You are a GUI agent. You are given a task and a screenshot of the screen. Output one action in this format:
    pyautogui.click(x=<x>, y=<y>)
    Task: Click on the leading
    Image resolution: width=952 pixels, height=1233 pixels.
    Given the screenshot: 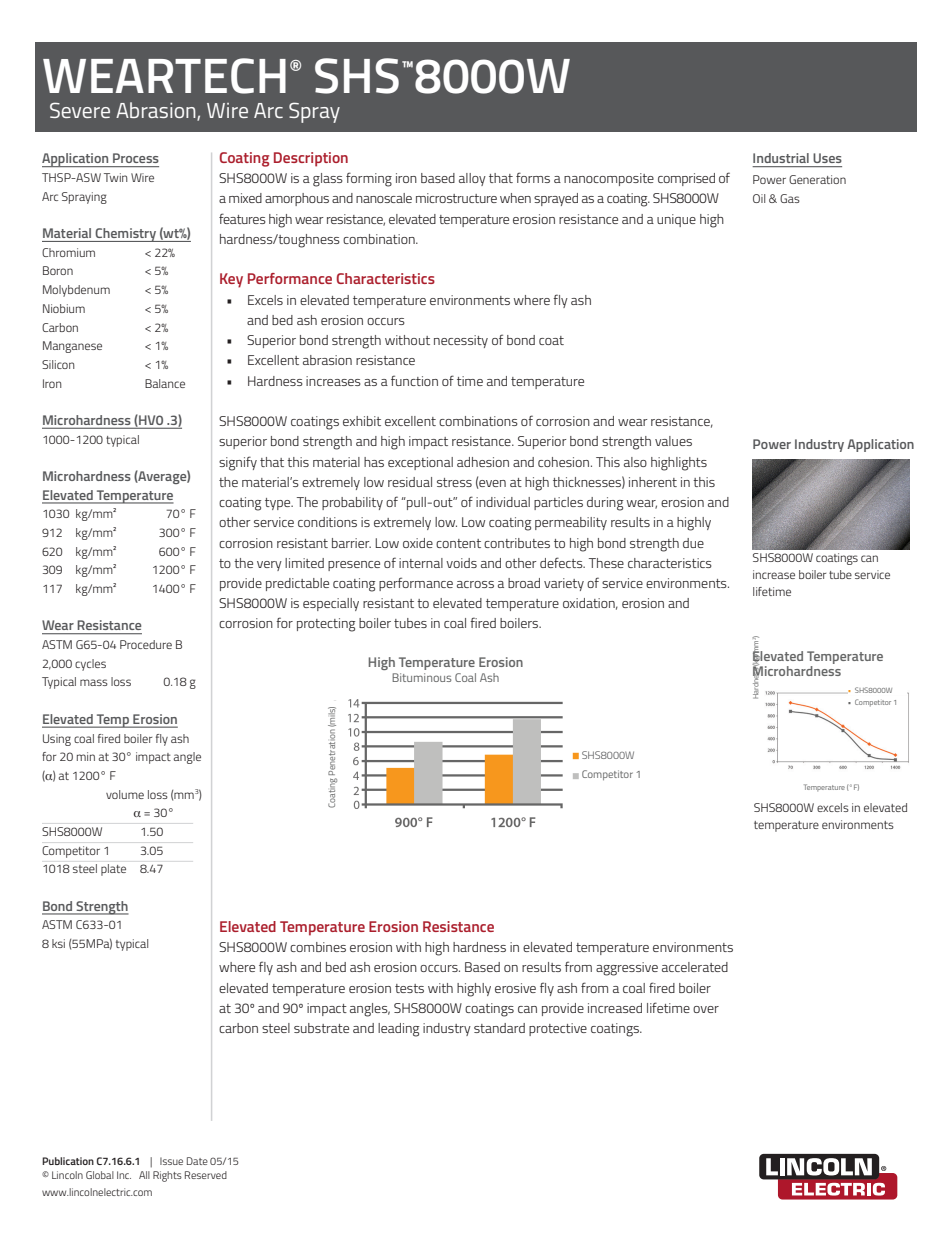 What is the action you would take?
    pyautogui.click(x=398, y=1030)
